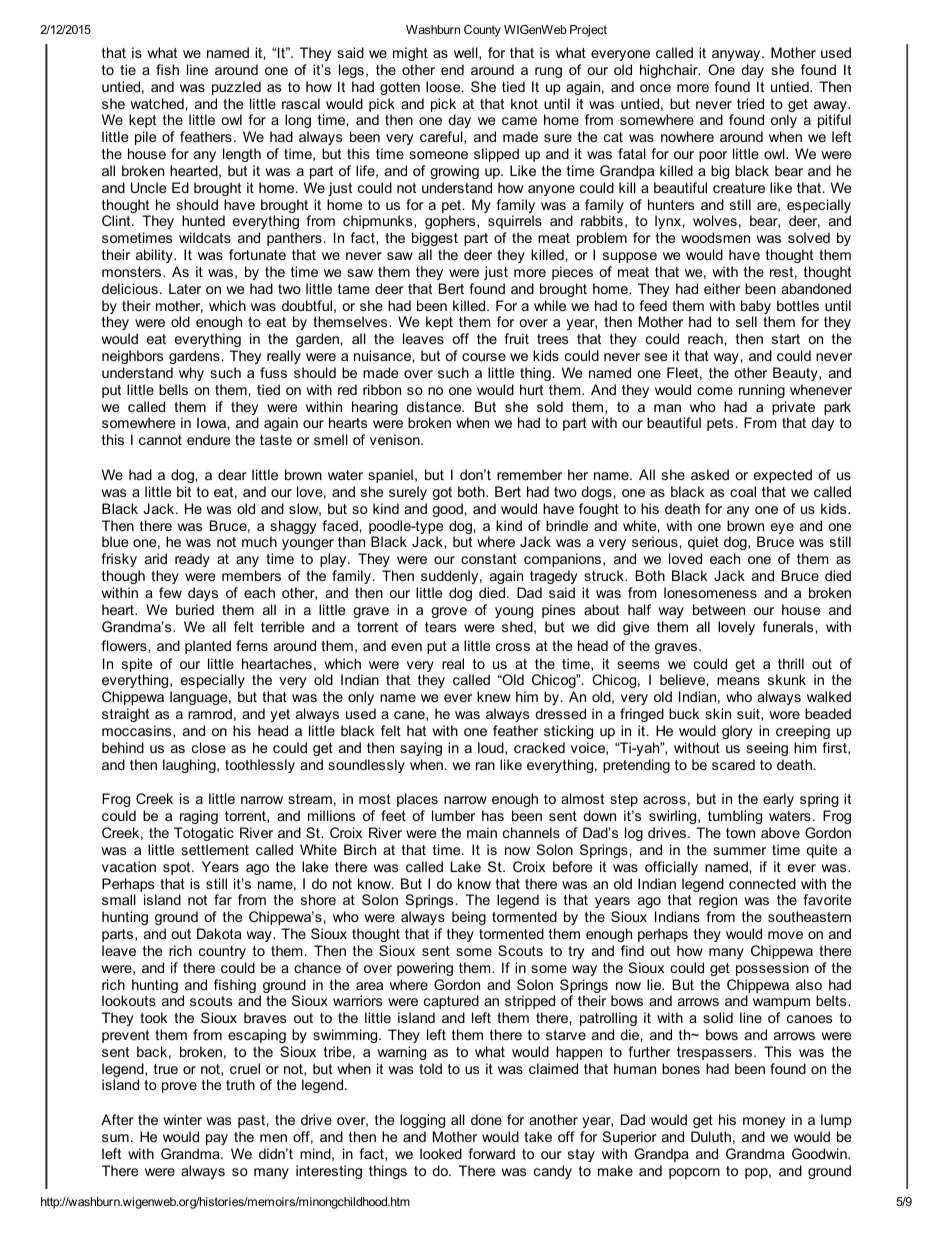 This image has width=952, height=1233. What do you see at coordinates (491, 1153) in the image?
I see `forward` at bounding box center [491, 1153].
